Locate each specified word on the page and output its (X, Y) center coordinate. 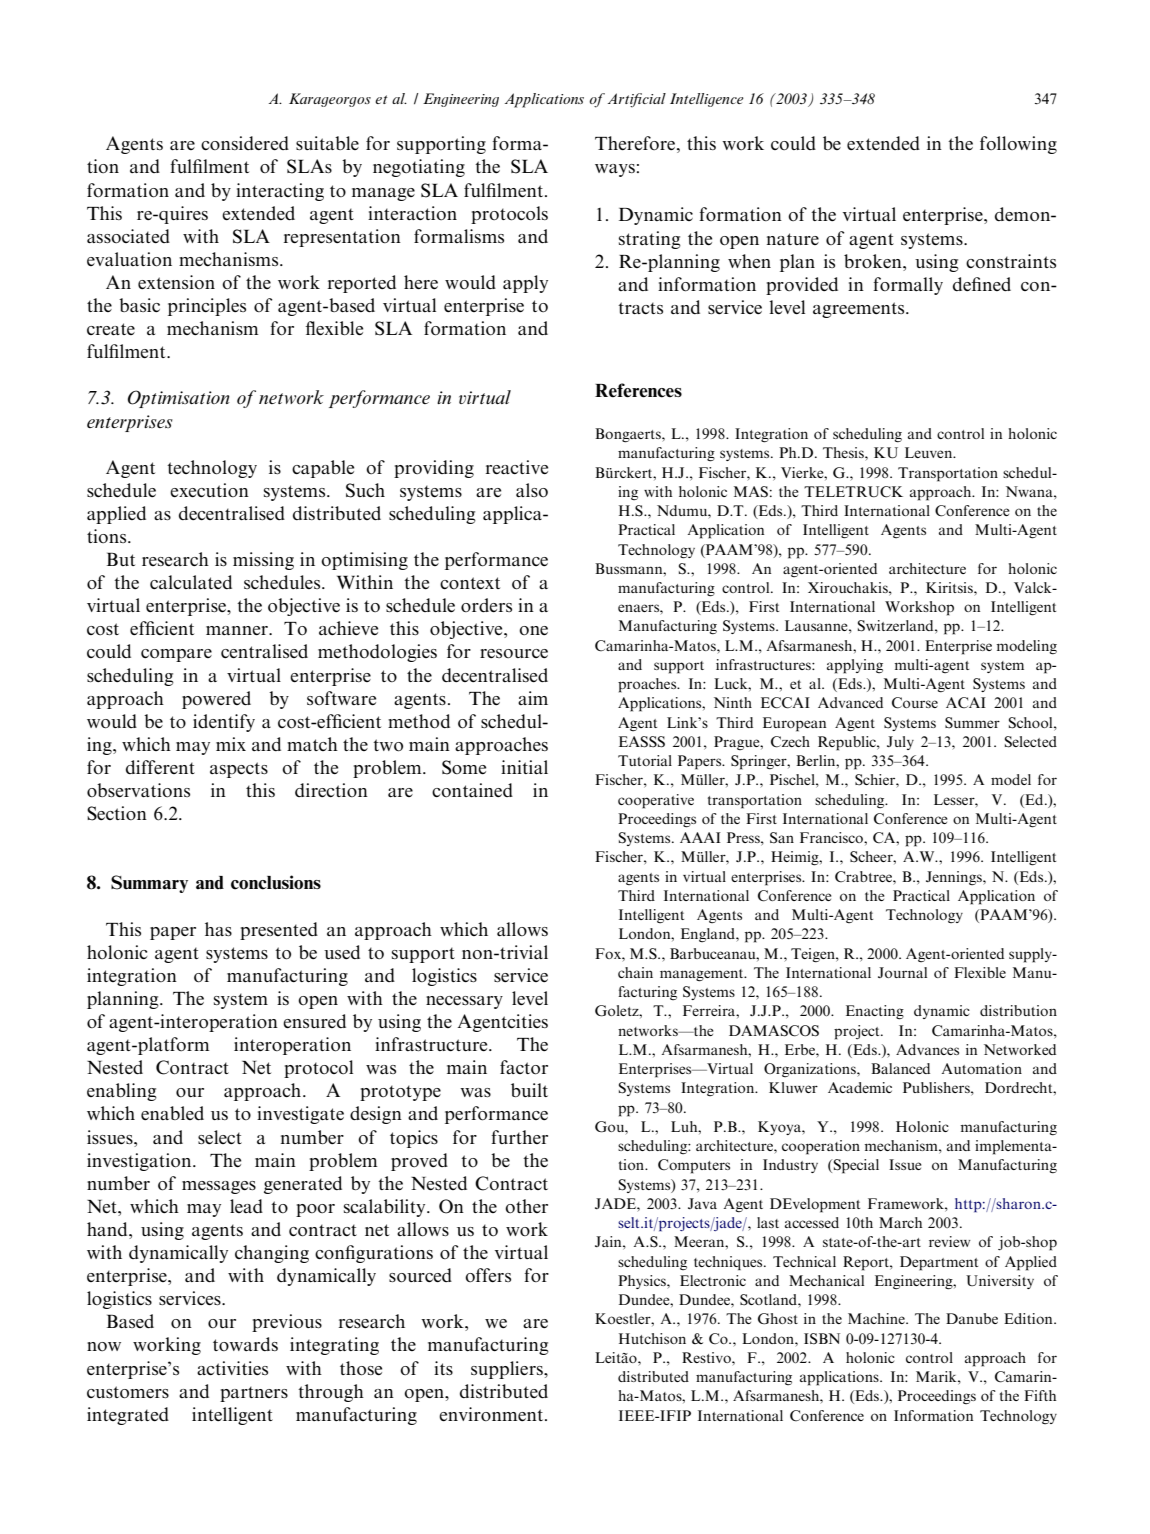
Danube (972, 1318)
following (1018, 145)
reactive (517, 467)
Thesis (844, 452)
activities (232, 1368)
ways (615, 170)
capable (323, 469)
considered (245, 143)
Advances (927, 1049)
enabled (172, 1113)
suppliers (508, 1370)
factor (524, 1067)
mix (231, 744)
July (900, 743)
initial (524, 767)
